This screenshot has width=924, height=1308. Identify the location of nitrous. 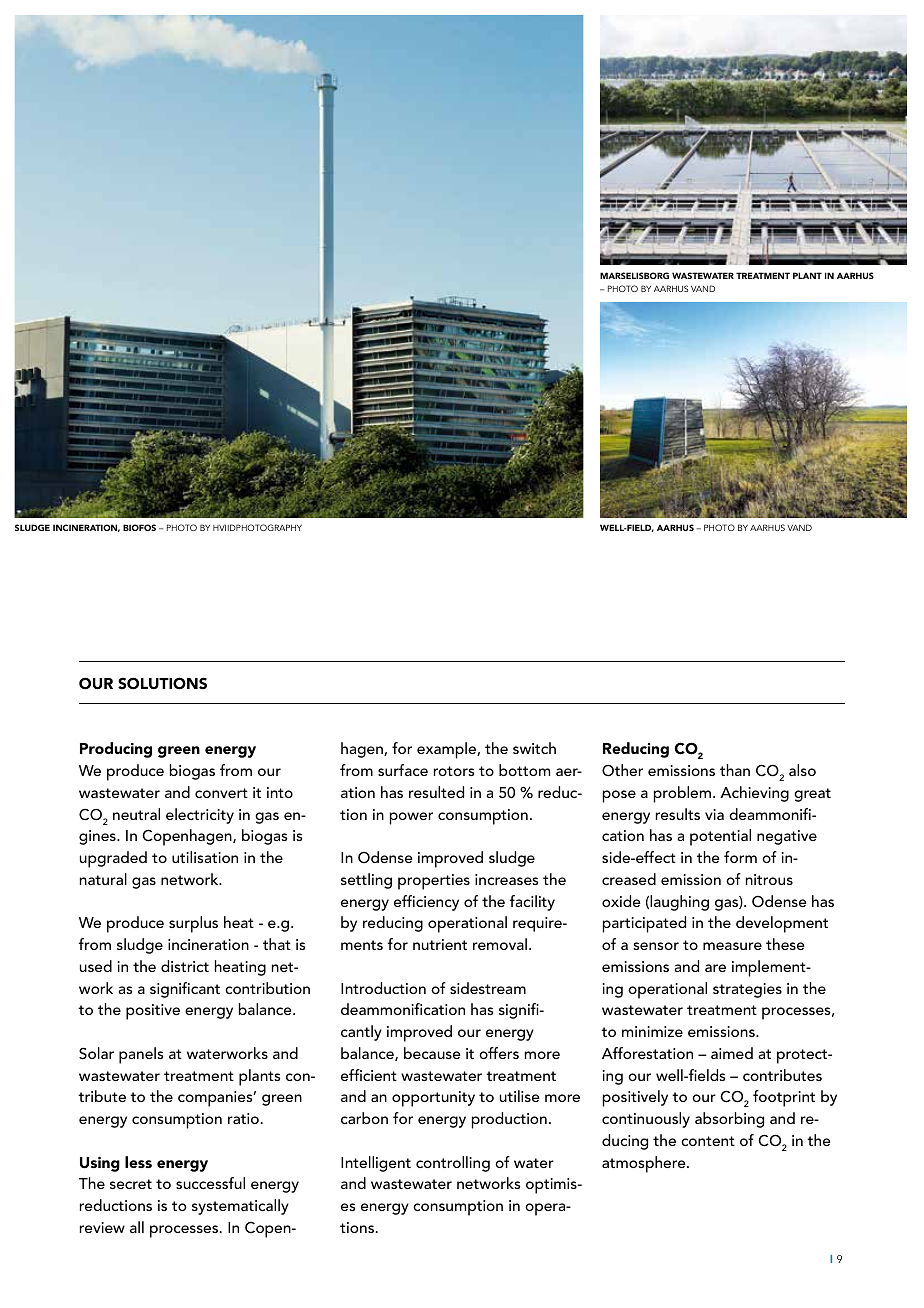
(769, 879).
